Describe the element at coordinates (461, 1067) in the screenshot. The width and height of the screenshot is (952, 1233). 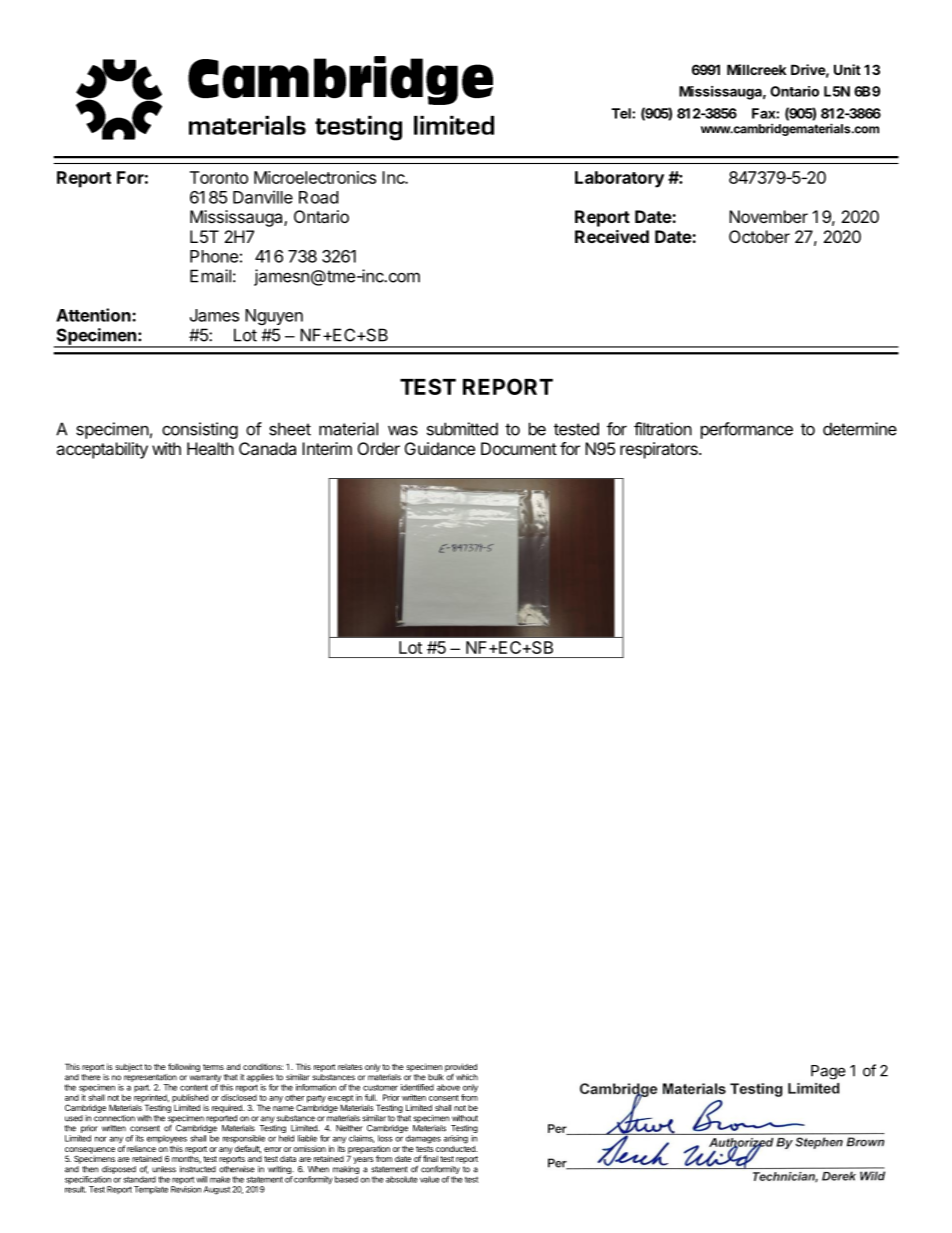
I see `provided` at that location.
